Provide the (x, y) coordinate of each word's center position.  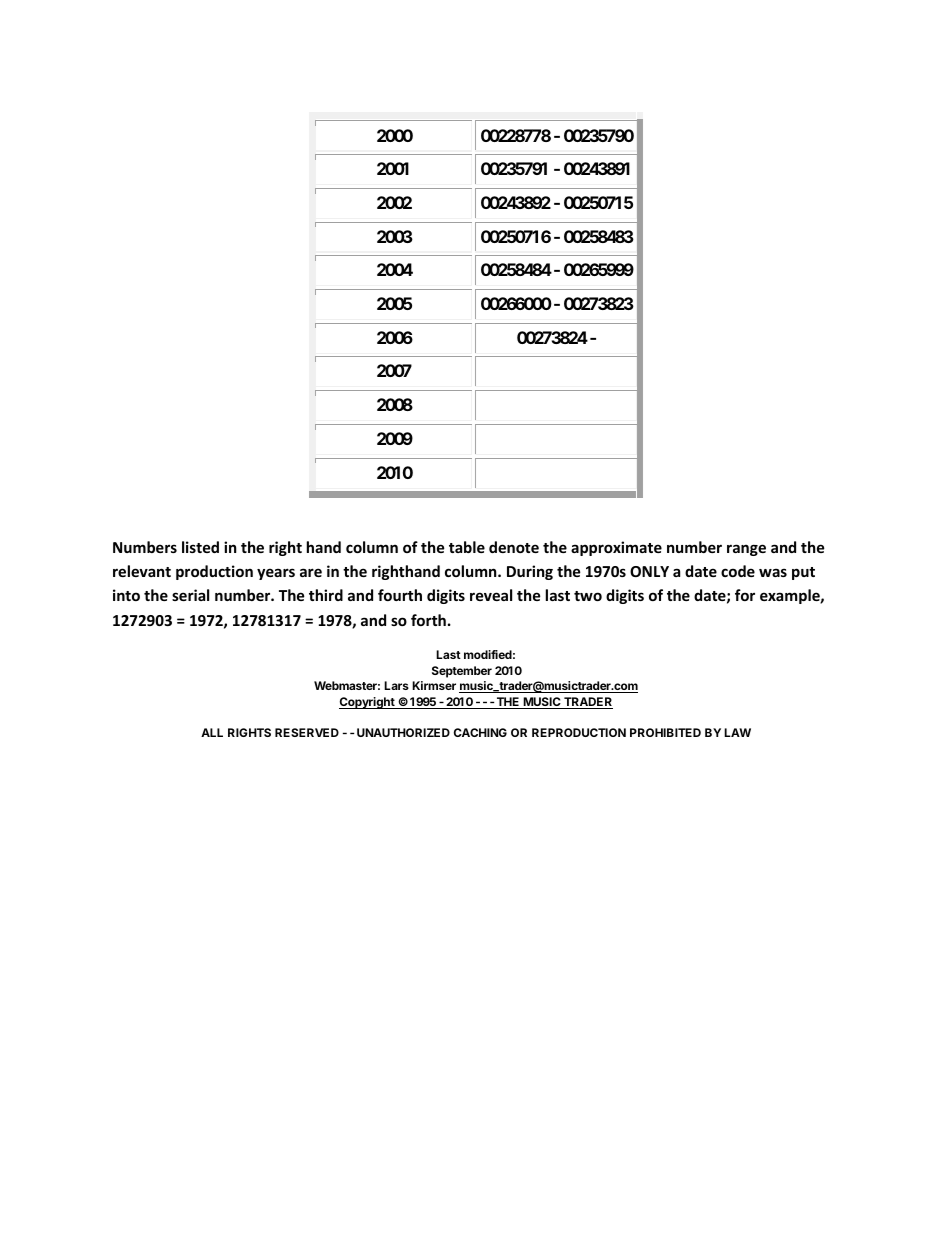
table (467, 547)
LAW (737, 732)
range (746, 550)
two (588, 596)
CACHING (480, 732)
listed (200, 547)
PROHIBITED (665, 732)
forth (428, 620)
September (462, 672)
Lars (396, 685)
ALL (212, 732)
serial (190, 595)
